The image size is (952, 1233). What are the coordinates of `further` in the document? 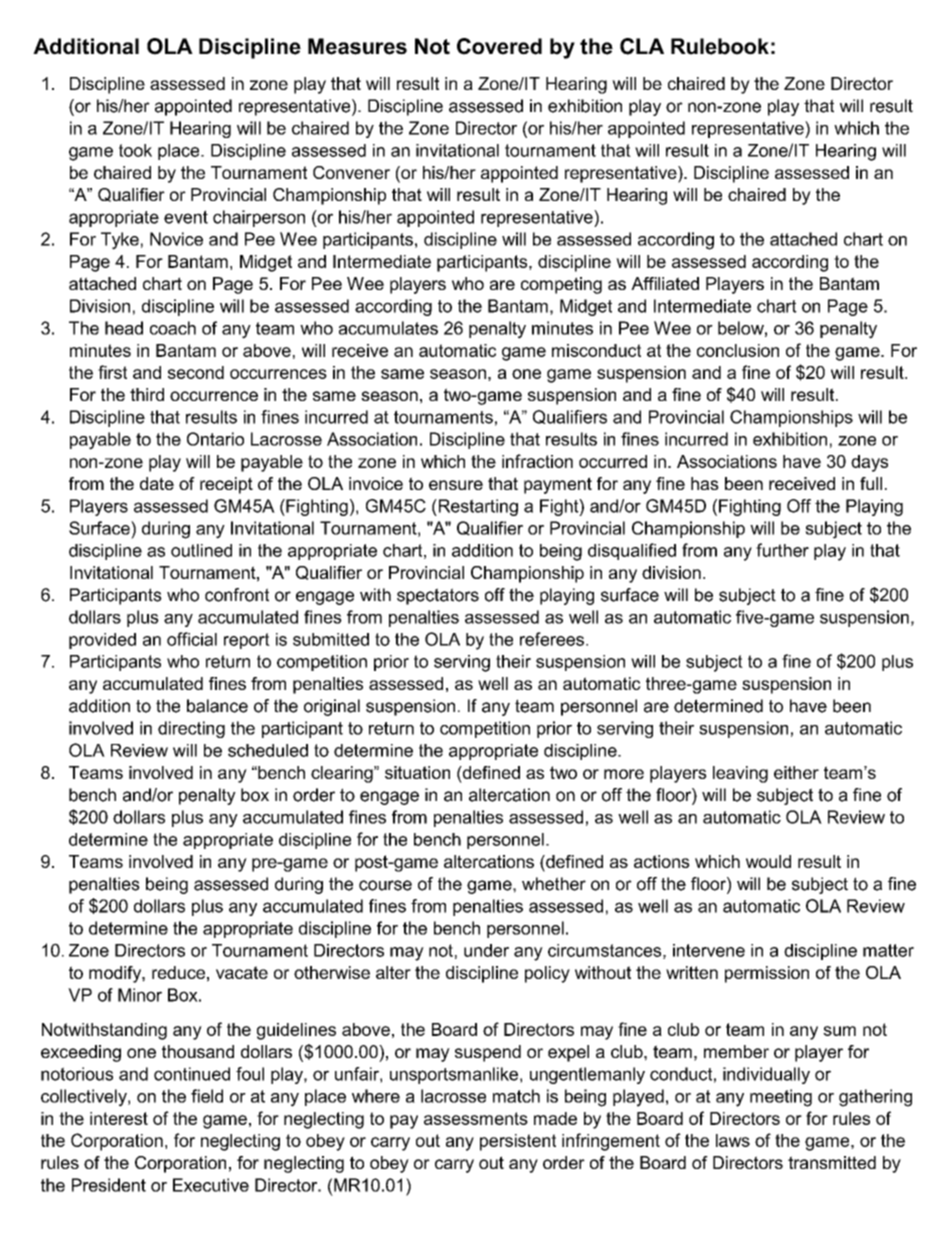 It's located at (782, 550).
